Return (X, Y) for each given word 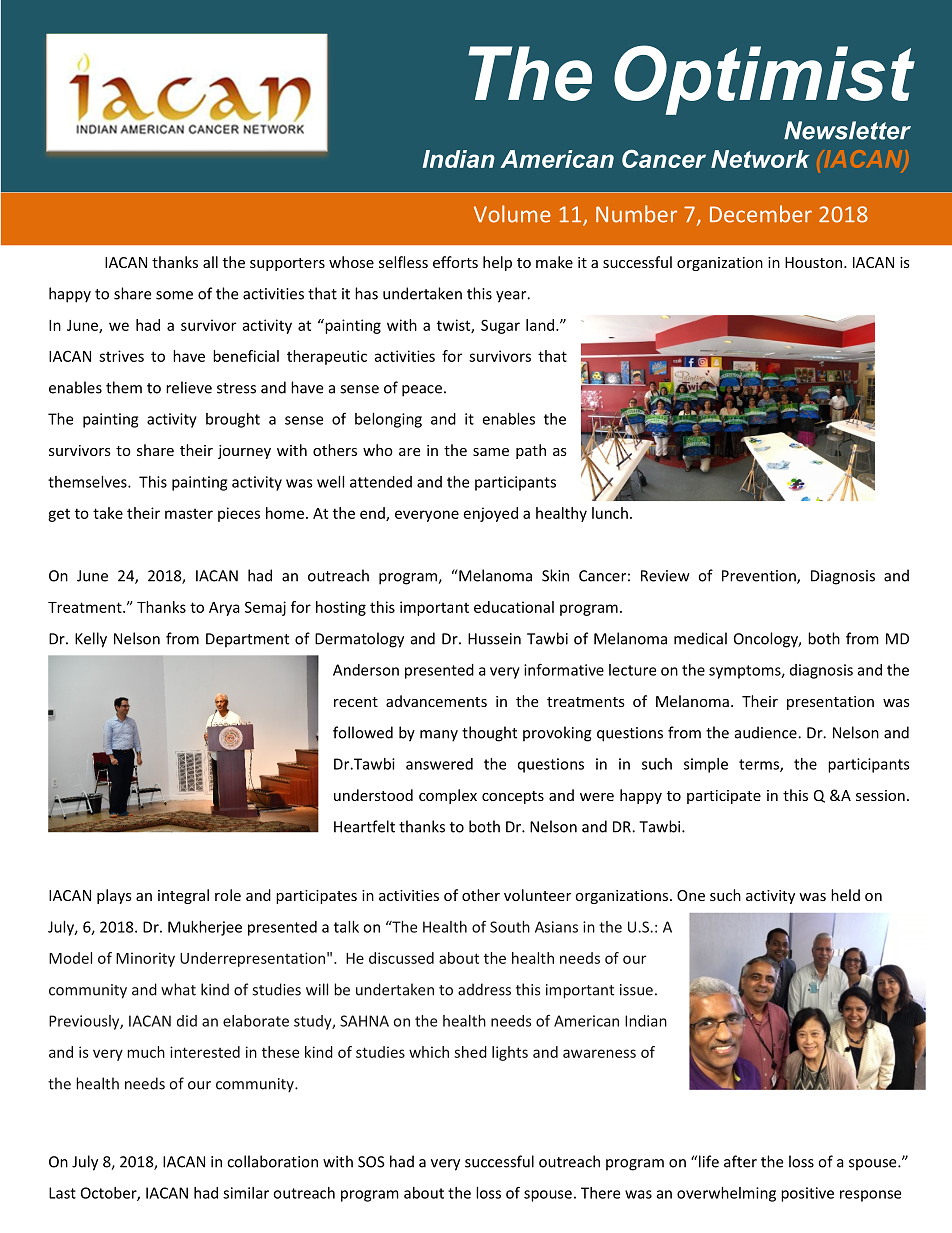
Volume (512, 214)
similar (246, 1193)
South (510, 927)
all (210, 262)
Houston (815, 262)
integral (183, 896)
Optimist (764, 80)
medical (700, 638)
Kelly (91, 640)
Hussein (494, 639)
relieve (189, 387)
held (845, 895)
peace (422, 391)
